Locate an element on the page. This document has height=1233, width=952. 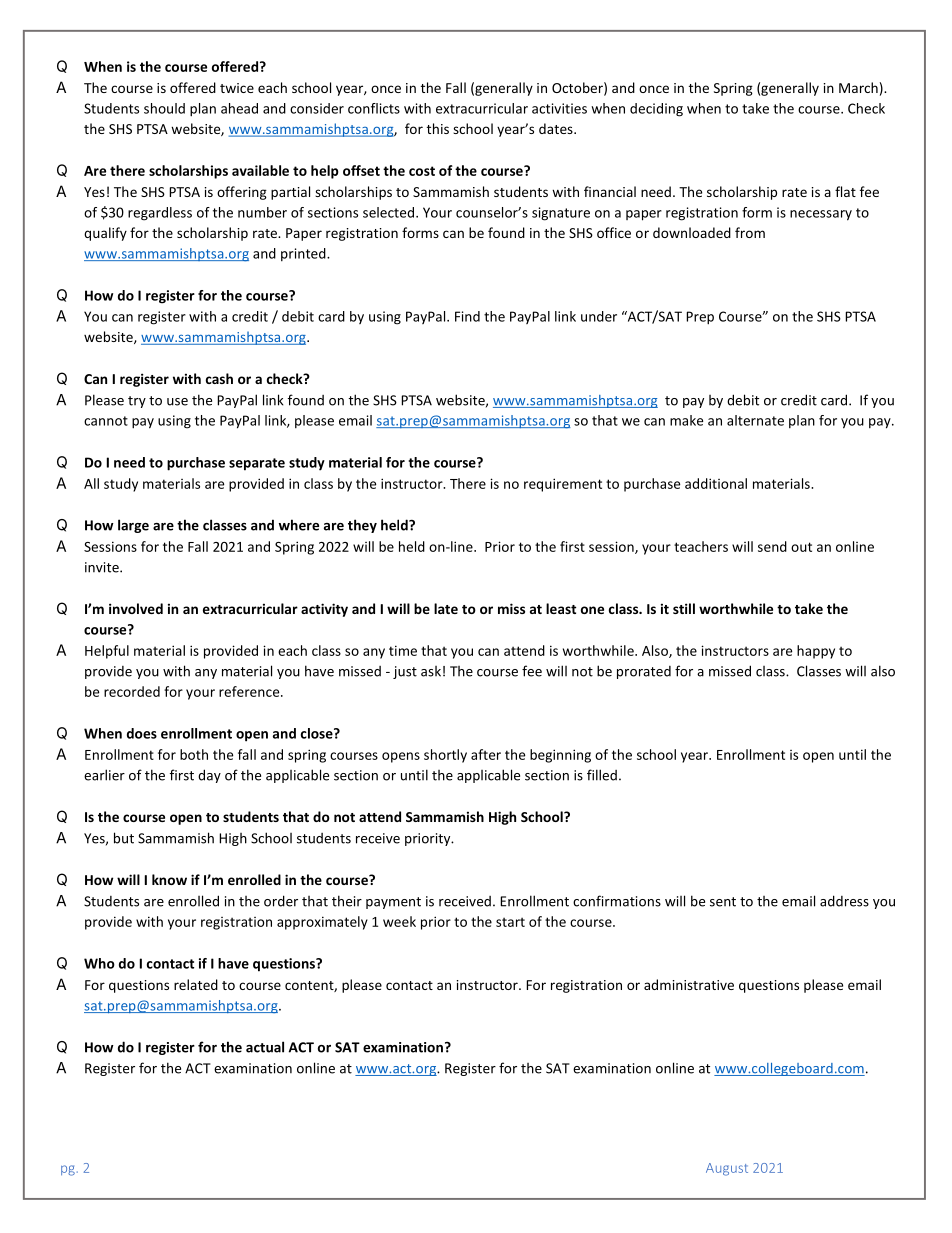
cash is located at coordinates (219, 378).
